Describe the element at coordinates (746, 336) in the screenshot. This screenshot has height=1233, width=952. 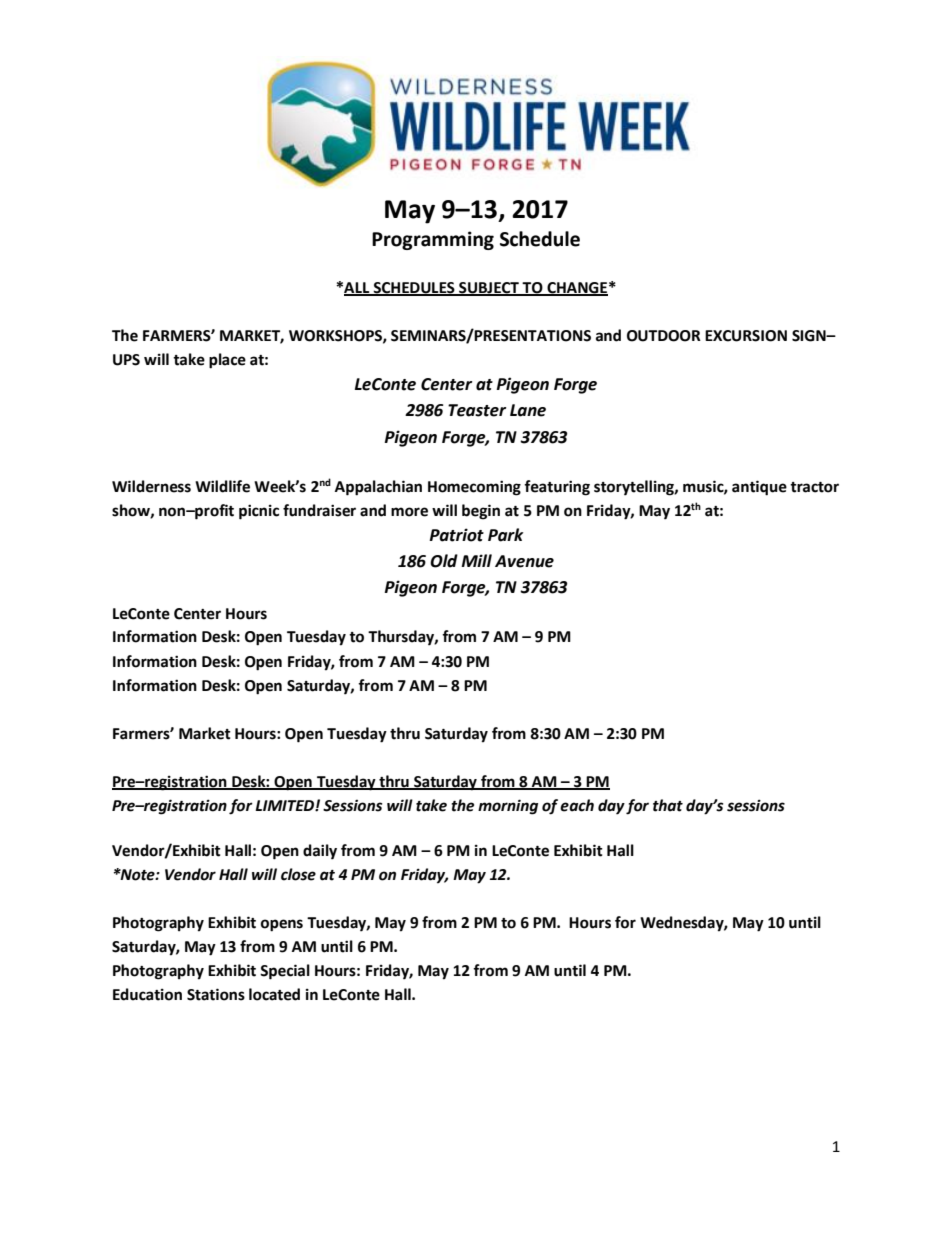
I see `EXCURSION` at that location.
